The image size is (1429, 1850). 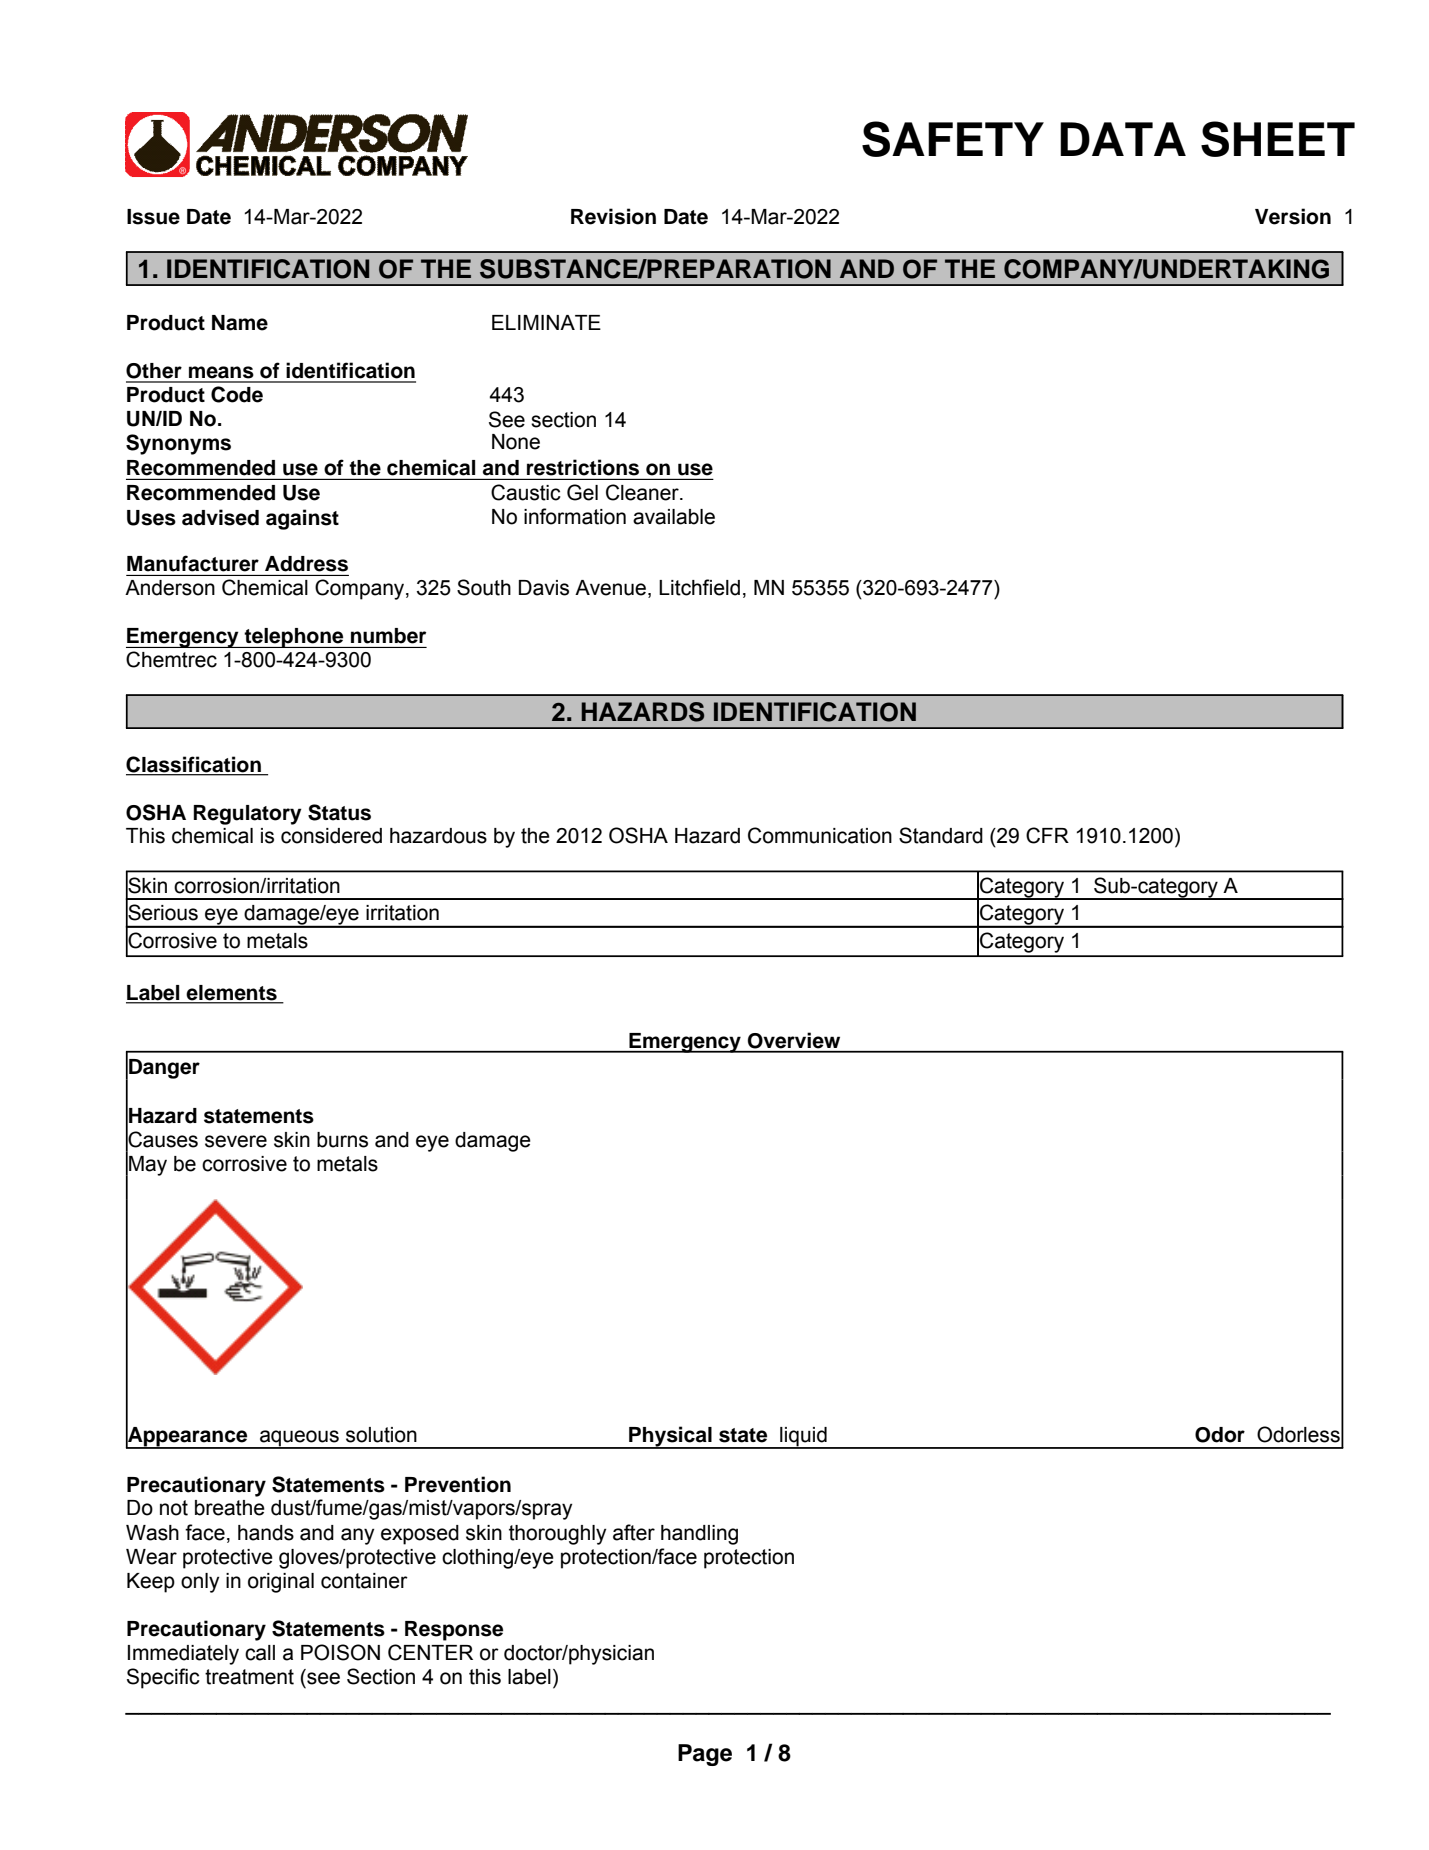 I want to click on Issue, so click(x=153, y=217).
